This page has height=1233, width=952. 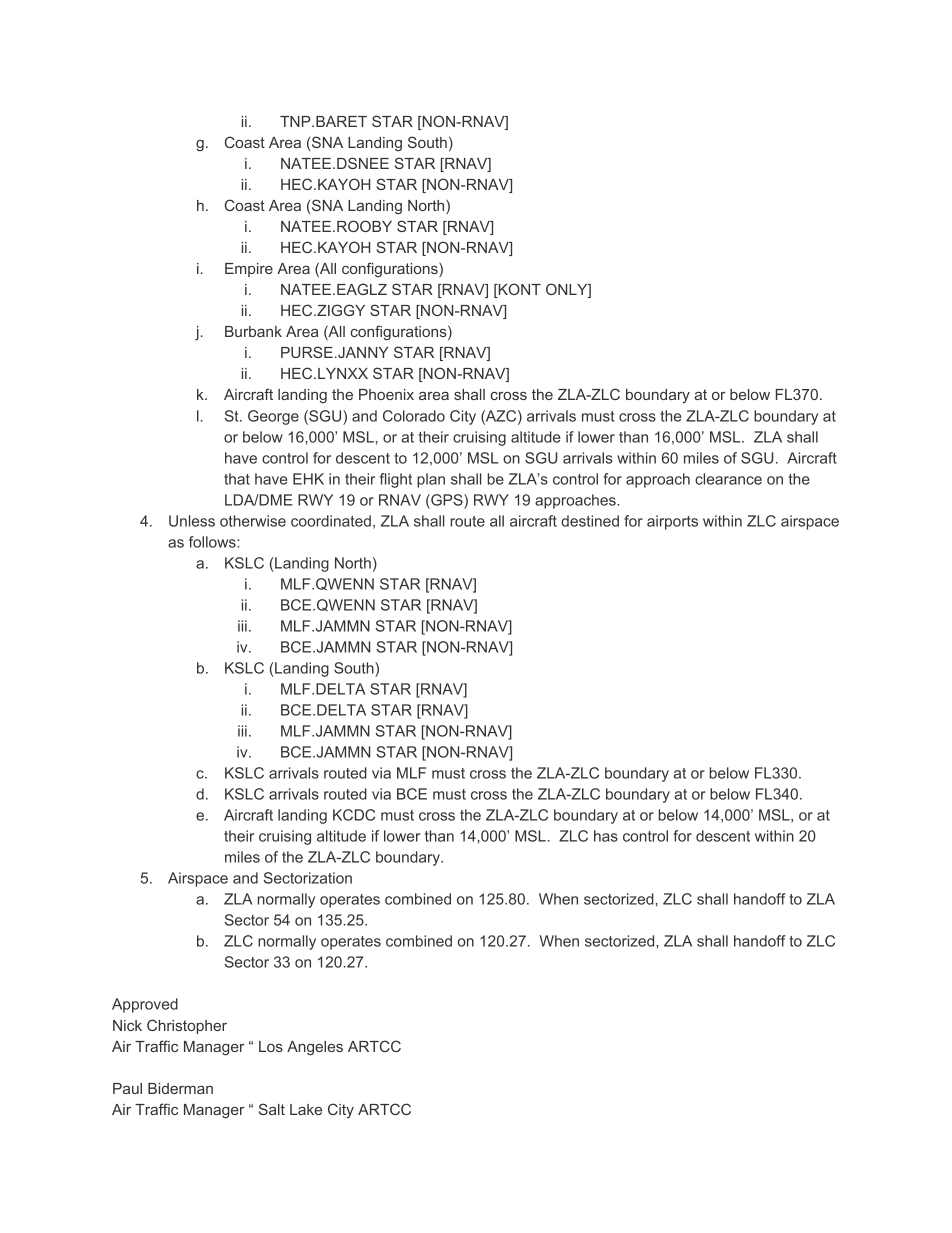 What do you see at coordinates (249, 270) in the page?
I see `Empire` at bounding box center [249, 270].
